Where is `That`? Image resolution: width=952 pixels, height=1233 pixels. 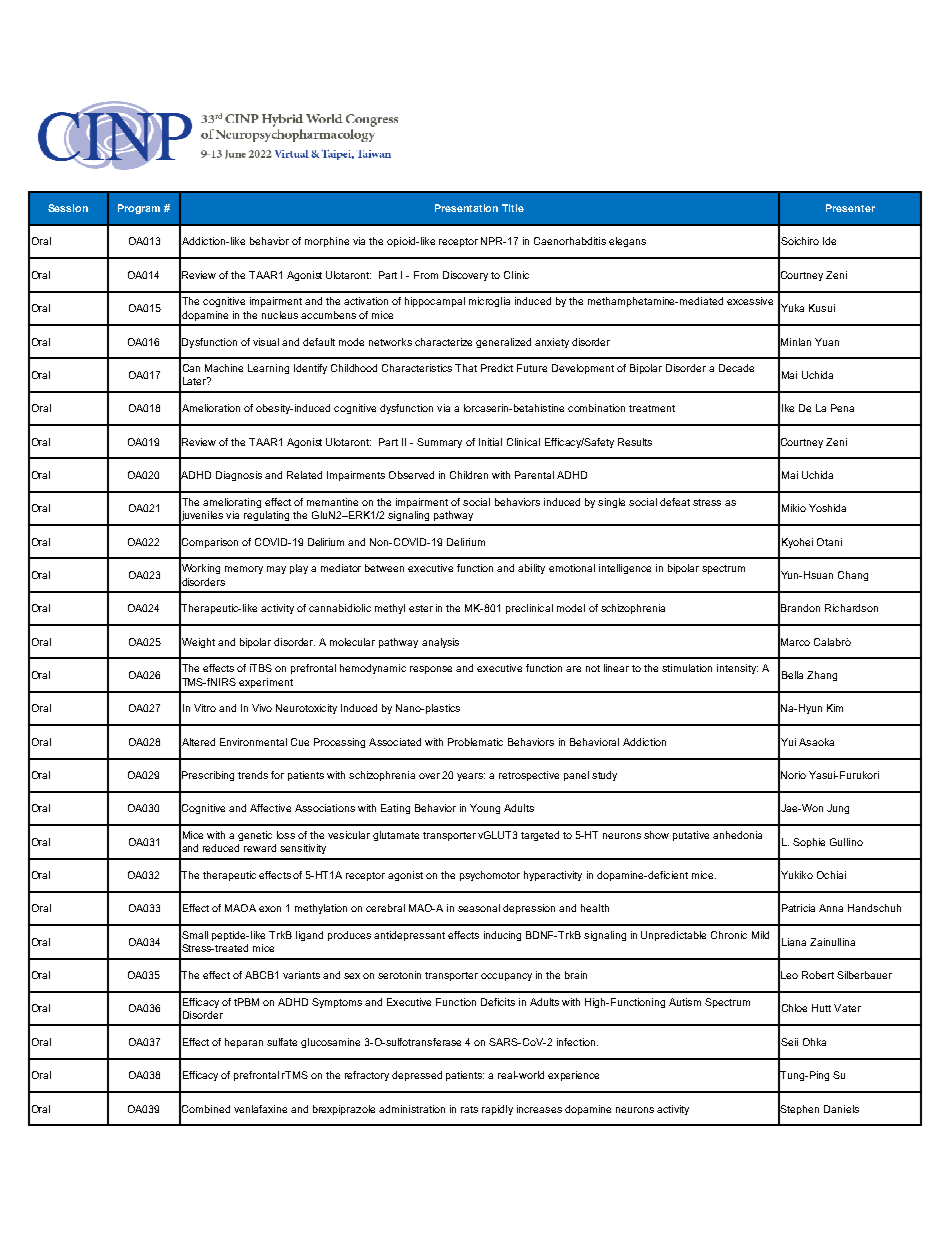
That is located at coordinates (466, 368).
